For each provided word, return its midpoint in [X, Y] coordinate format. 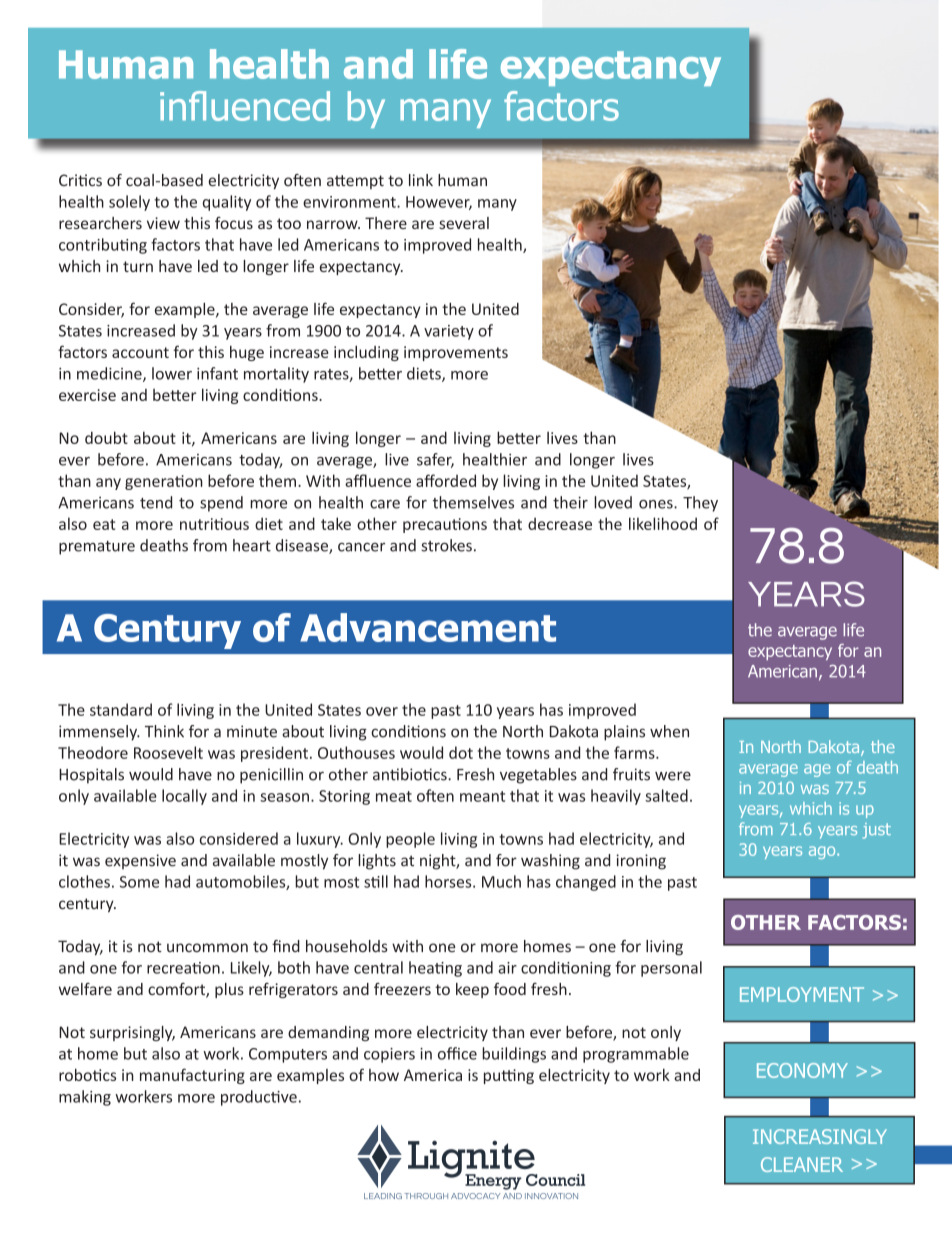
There [386, 223]
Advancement [428, 627]
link [421, 180]
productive [259, 1098]
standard [121, 709]
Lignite [472, 1160]
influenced [245, 106]
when [669, 731]
